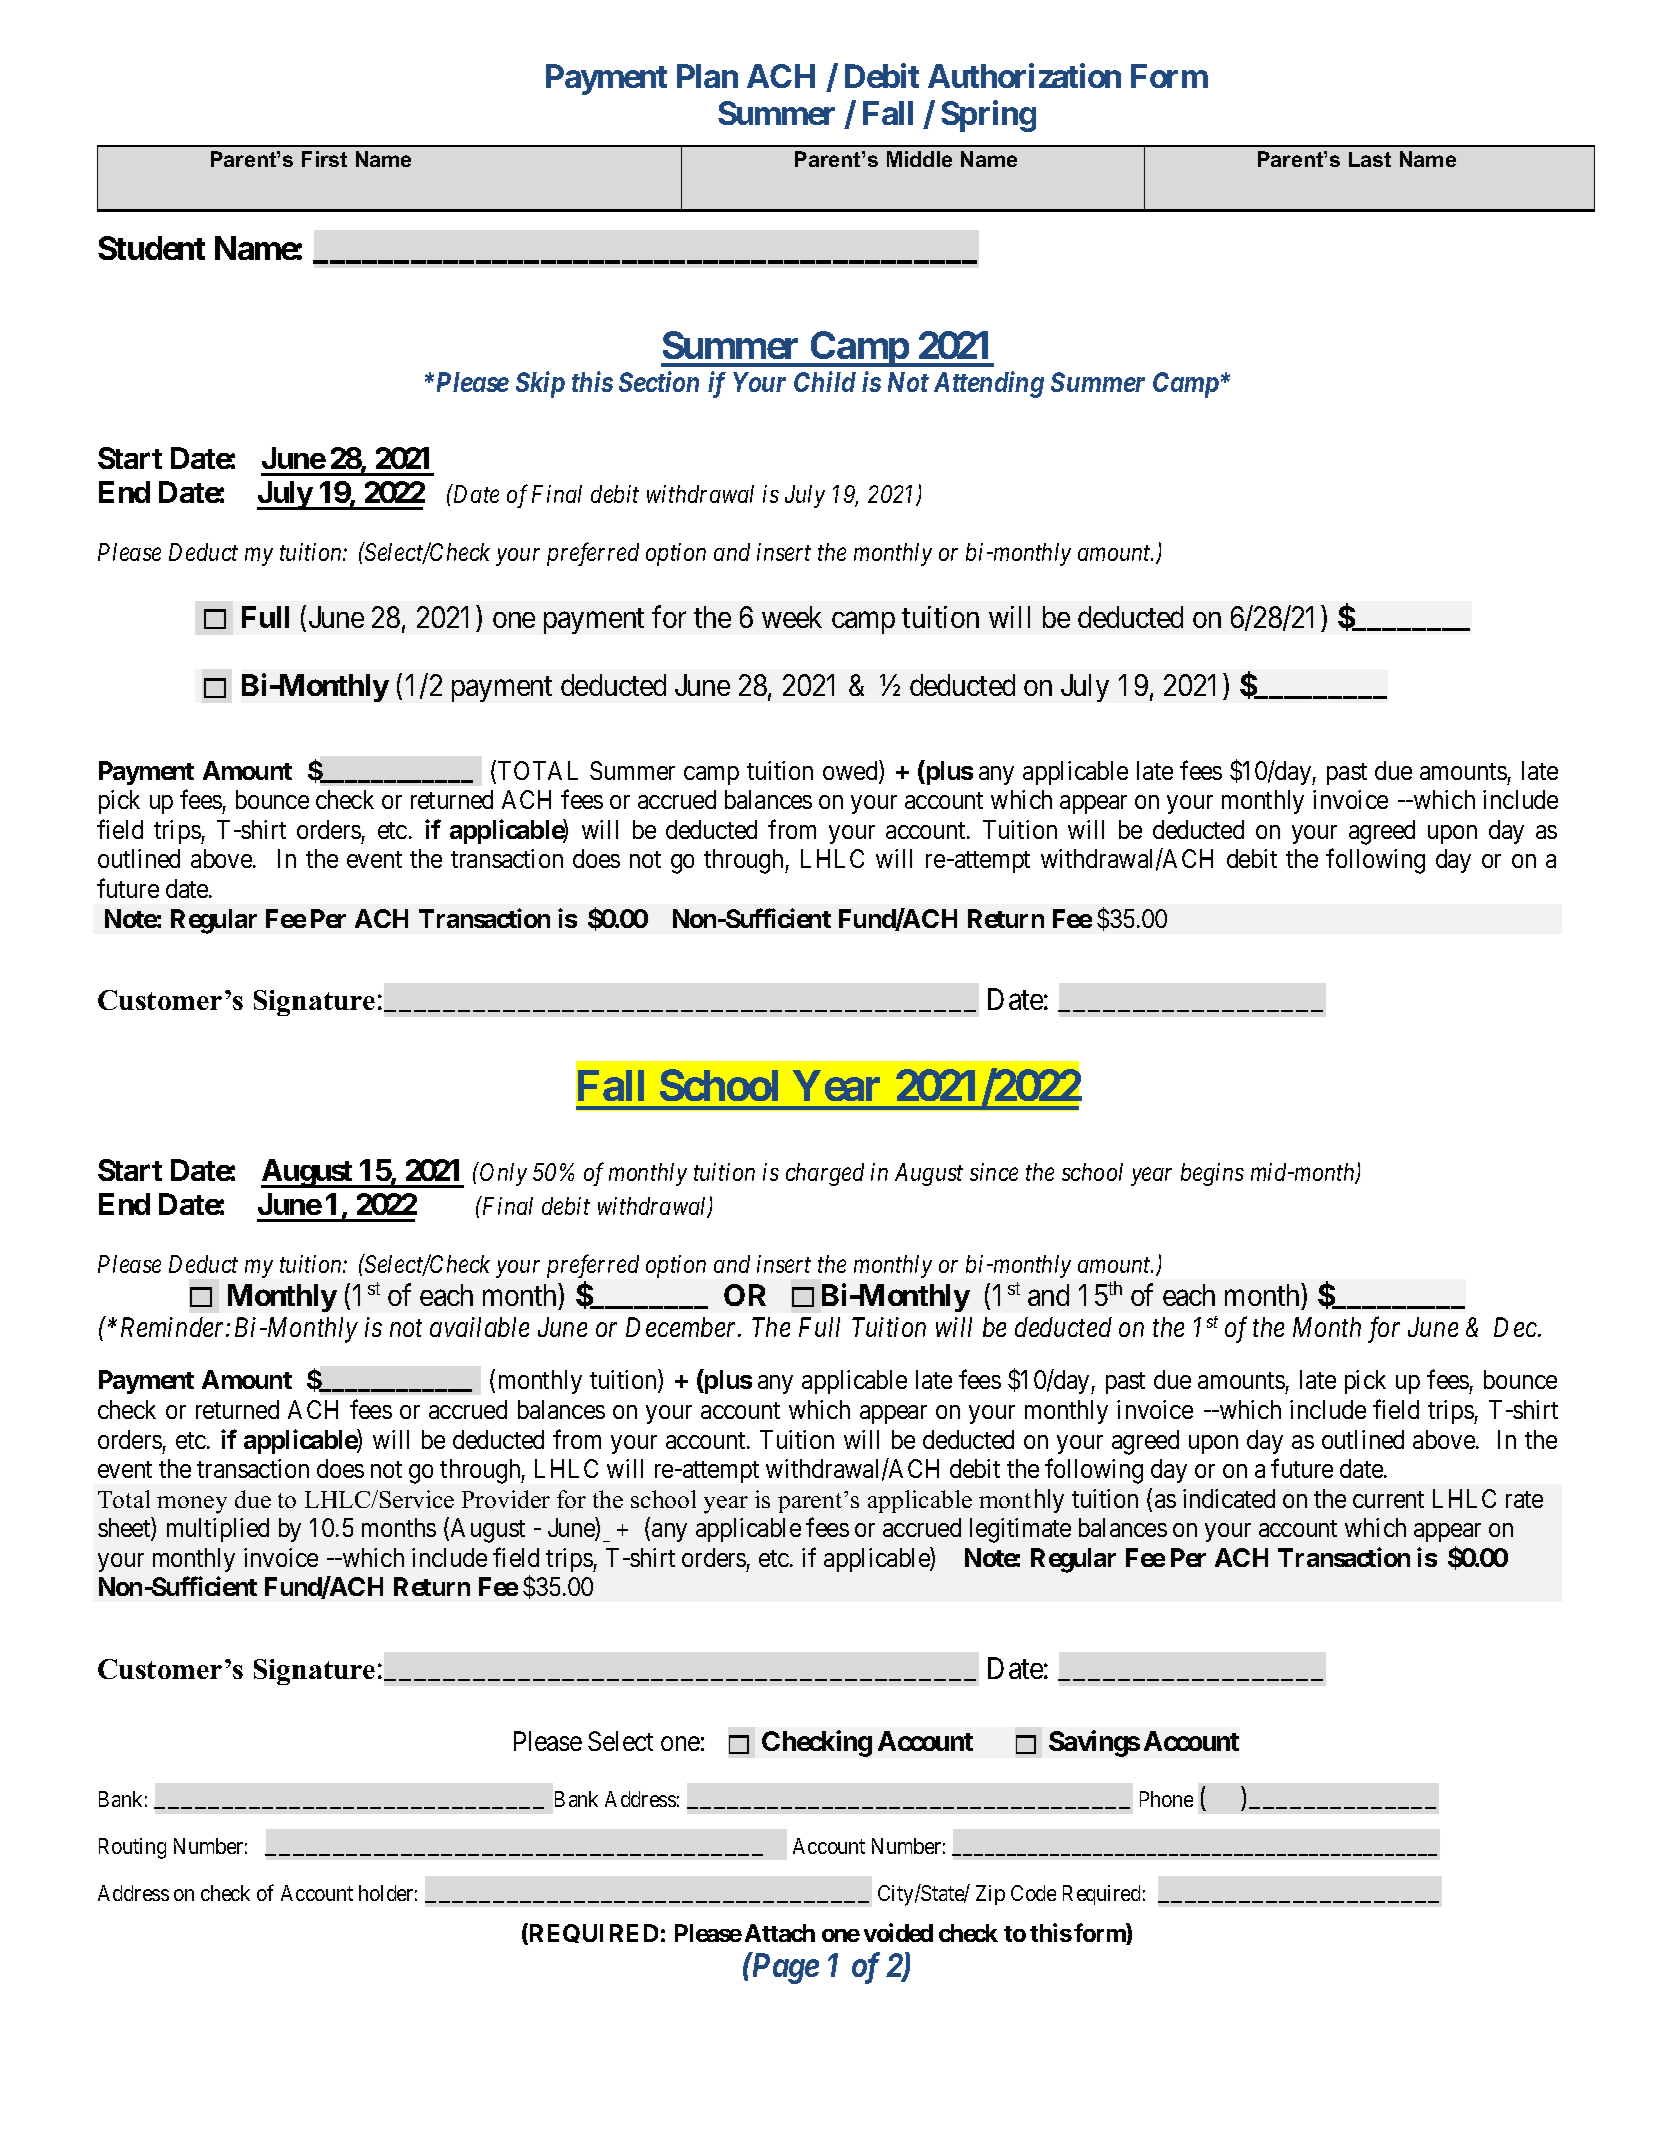 The image size is (1655, 2142). Describe the element at coordinates (1370, 159) in the screenshot. I see `Last` at that location.
